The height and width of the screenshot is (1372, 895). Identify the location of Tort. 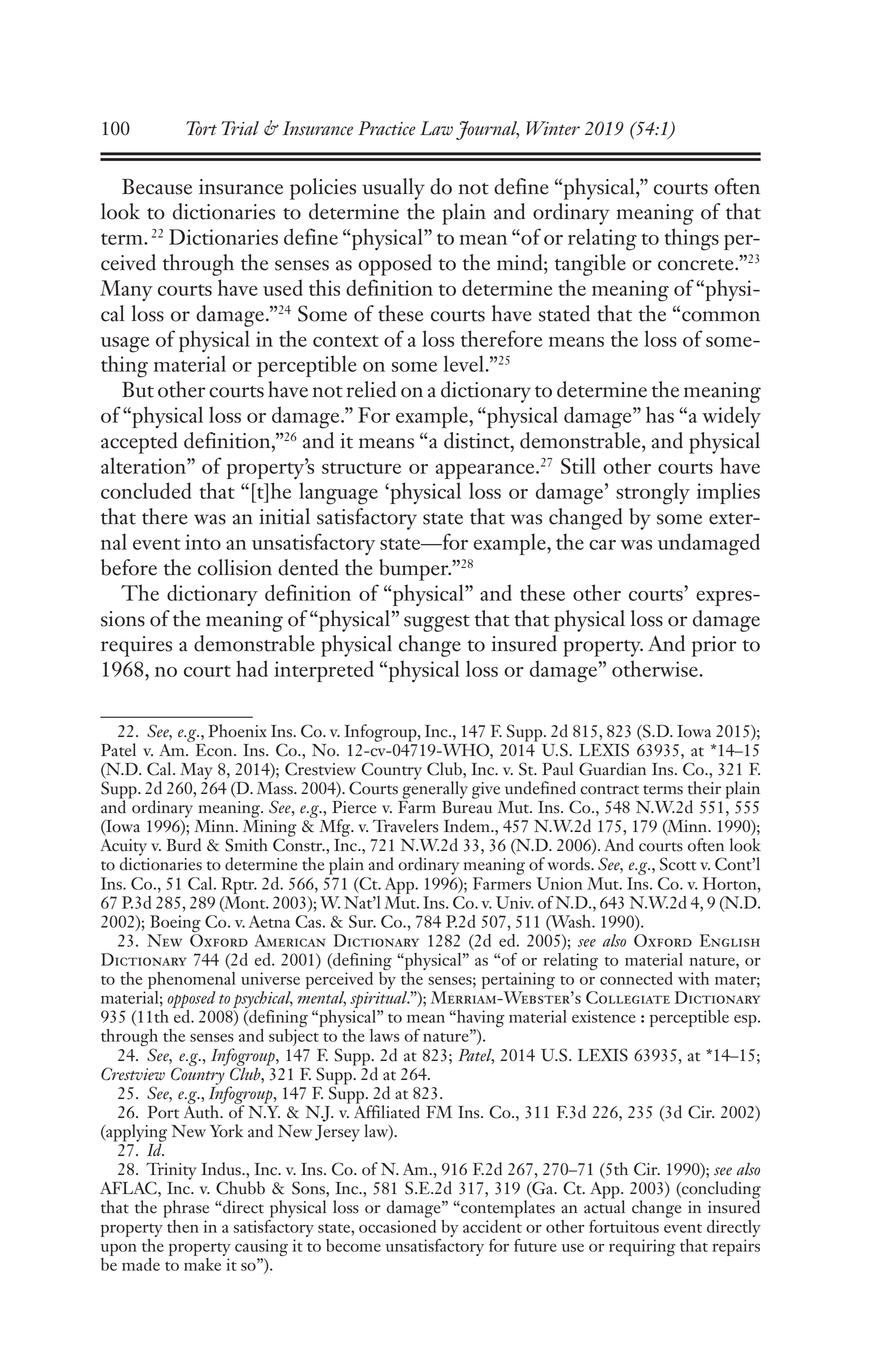
(201, 128).
